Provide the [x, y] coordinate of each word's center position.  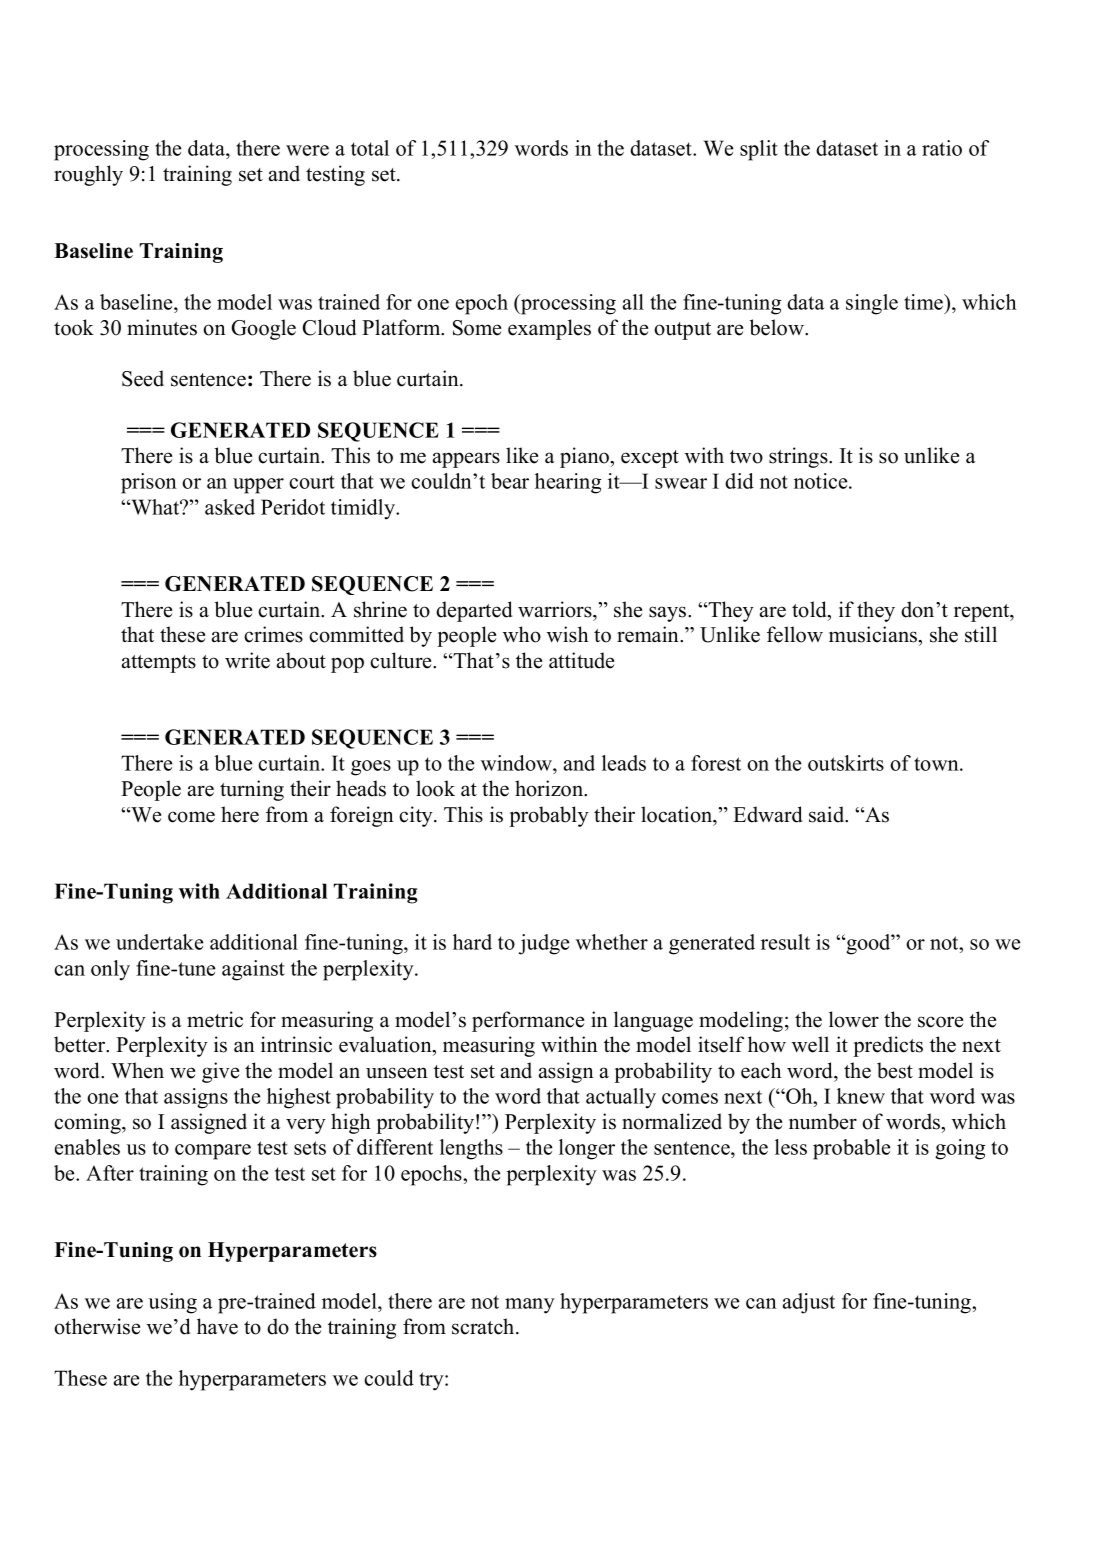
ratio [942, 148]
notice [822, 481]
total [370, 148]
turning [252, 790]
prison [149, 483]
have [217, 1326]
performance [528, 1021]
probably [549, 816]
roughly [88, 175]
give [220, 1072]
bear [510, 481]
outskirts [846, 763]
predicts [888, 1046]
